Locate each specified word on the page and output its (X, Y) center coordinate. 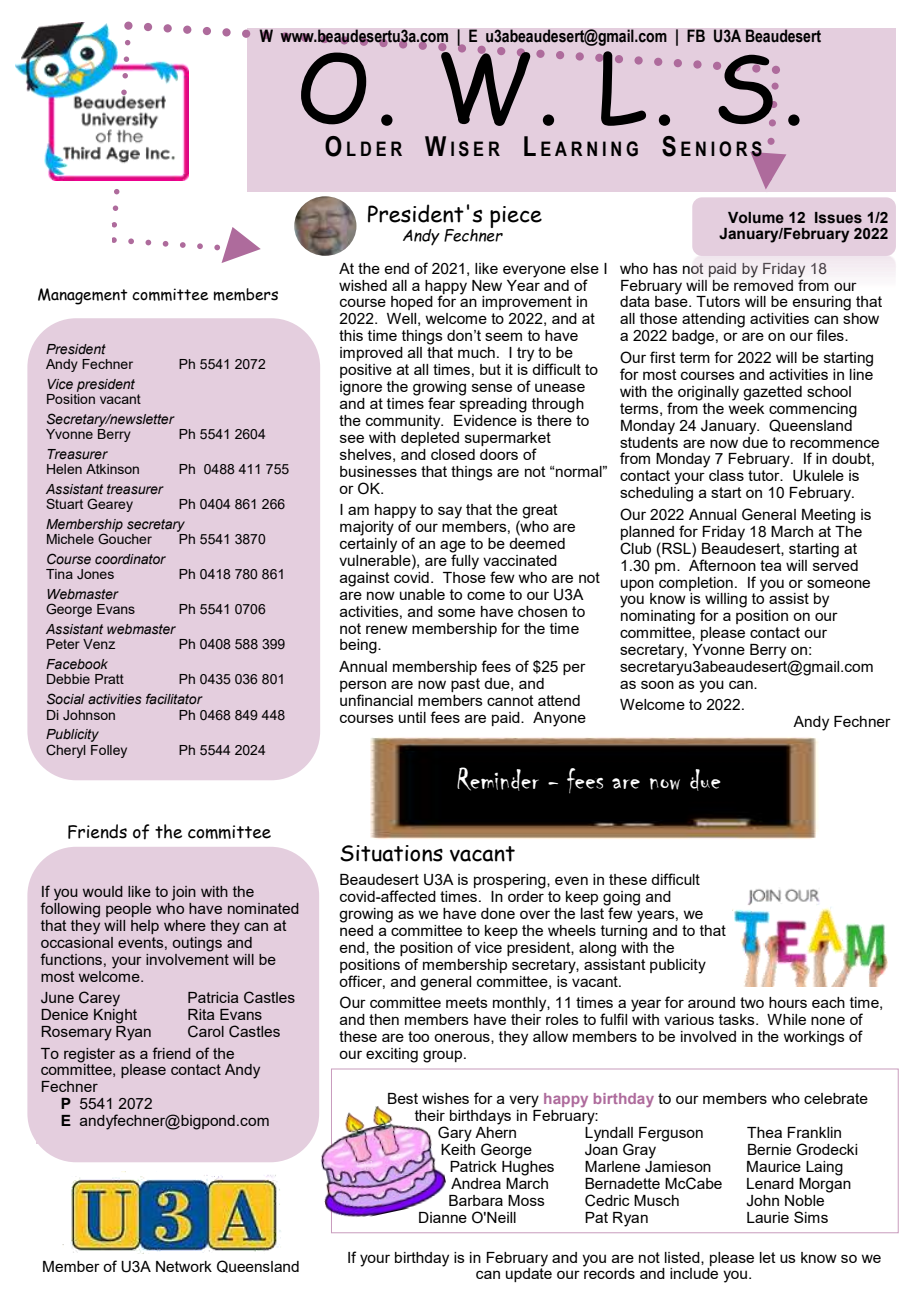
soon (657, 684)
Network (184, 1266)
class (726, 475)
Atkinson (112, 469)
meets (467, 1002)
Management (83, 296)
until (412, 717)
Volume (756, 218)
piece (516, 217)
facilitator (174, 698)
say (450, 512)
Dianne (443, 1217)
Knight (115, 1015)
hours (788, 1002)
